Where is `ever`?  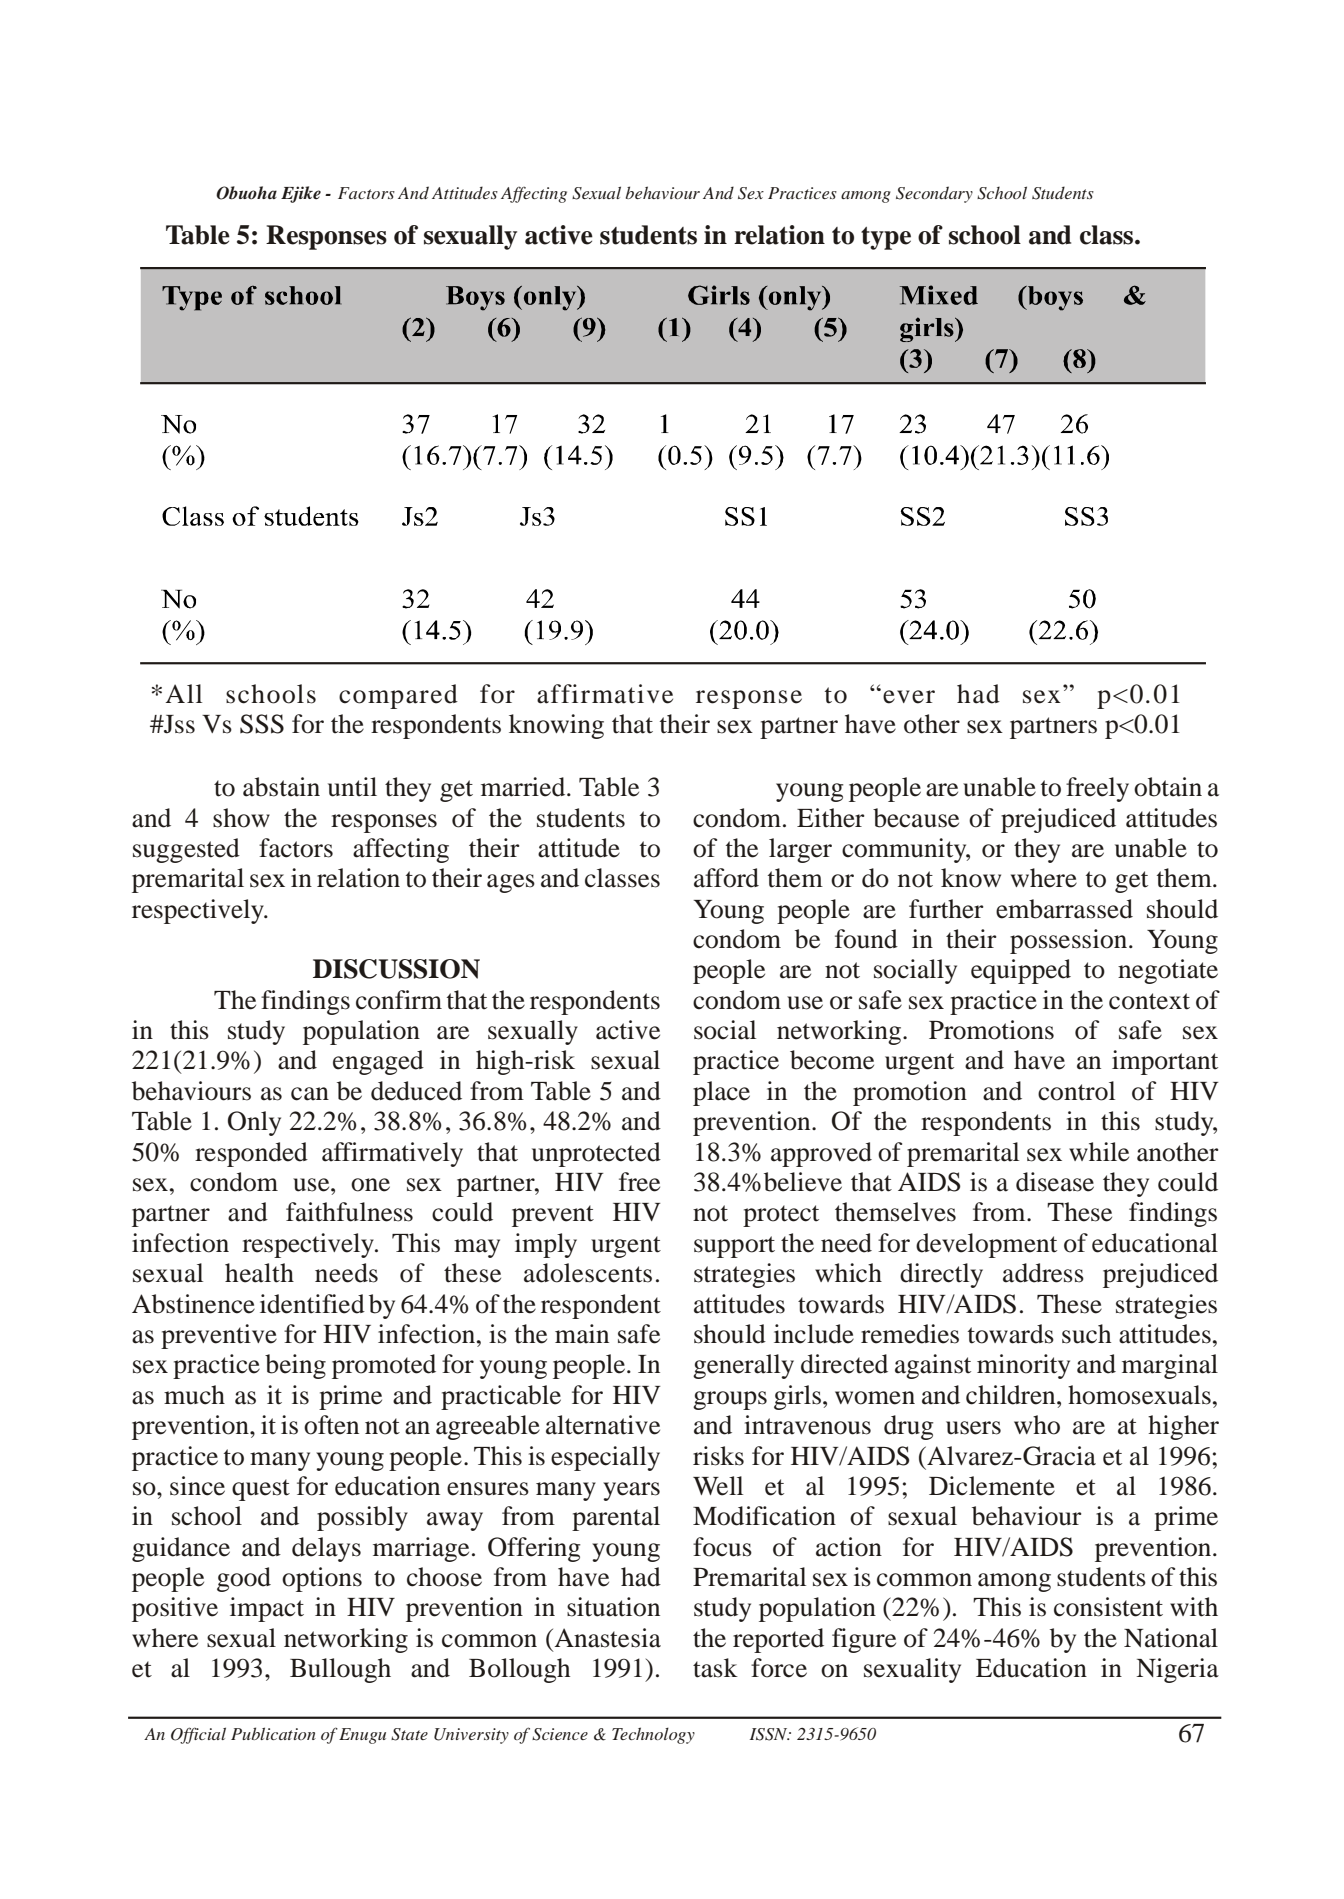
ever is located at coordinates (909, 697).
